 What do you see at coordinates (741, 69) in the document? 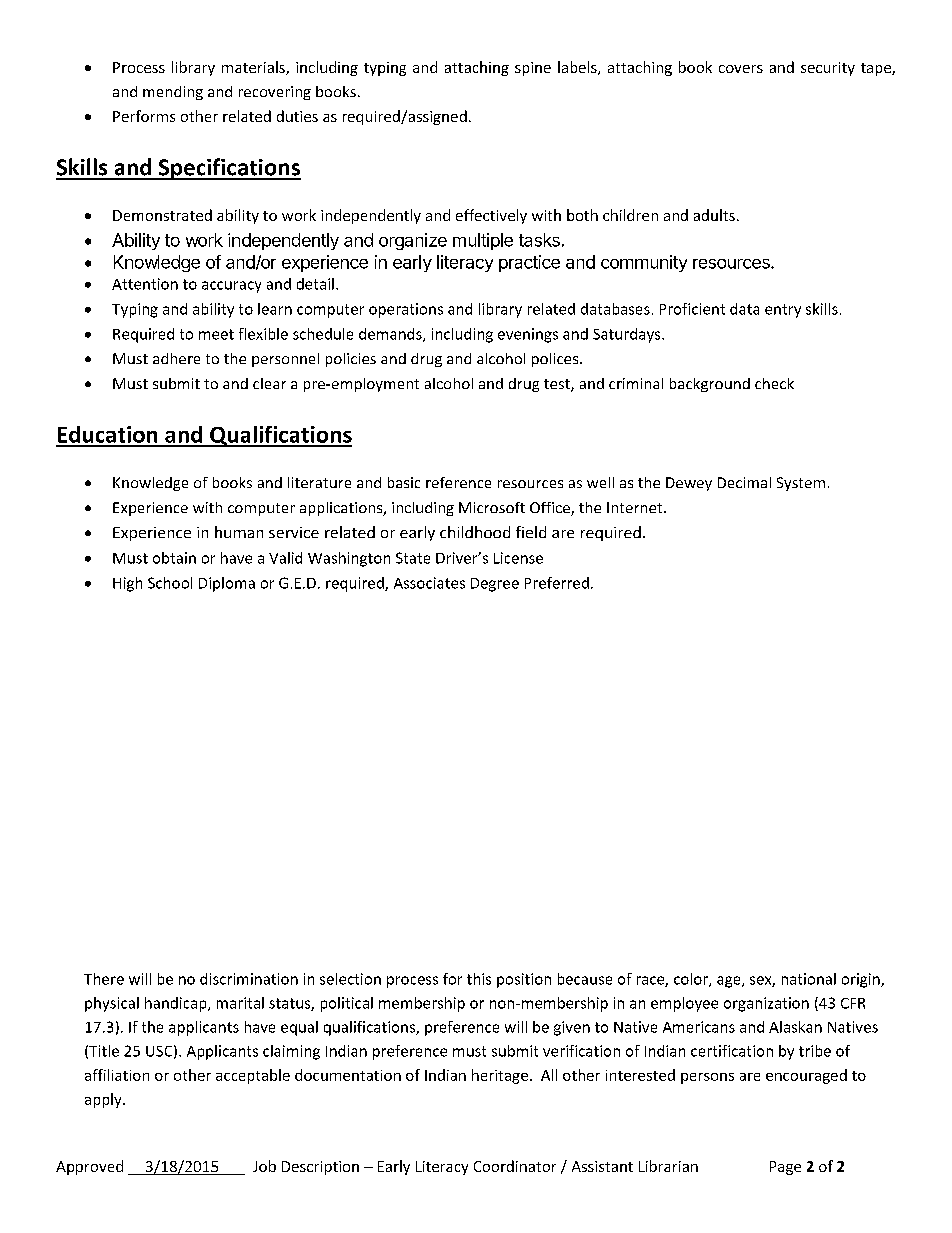
I see `covers` at bounding box center [741, 69].
